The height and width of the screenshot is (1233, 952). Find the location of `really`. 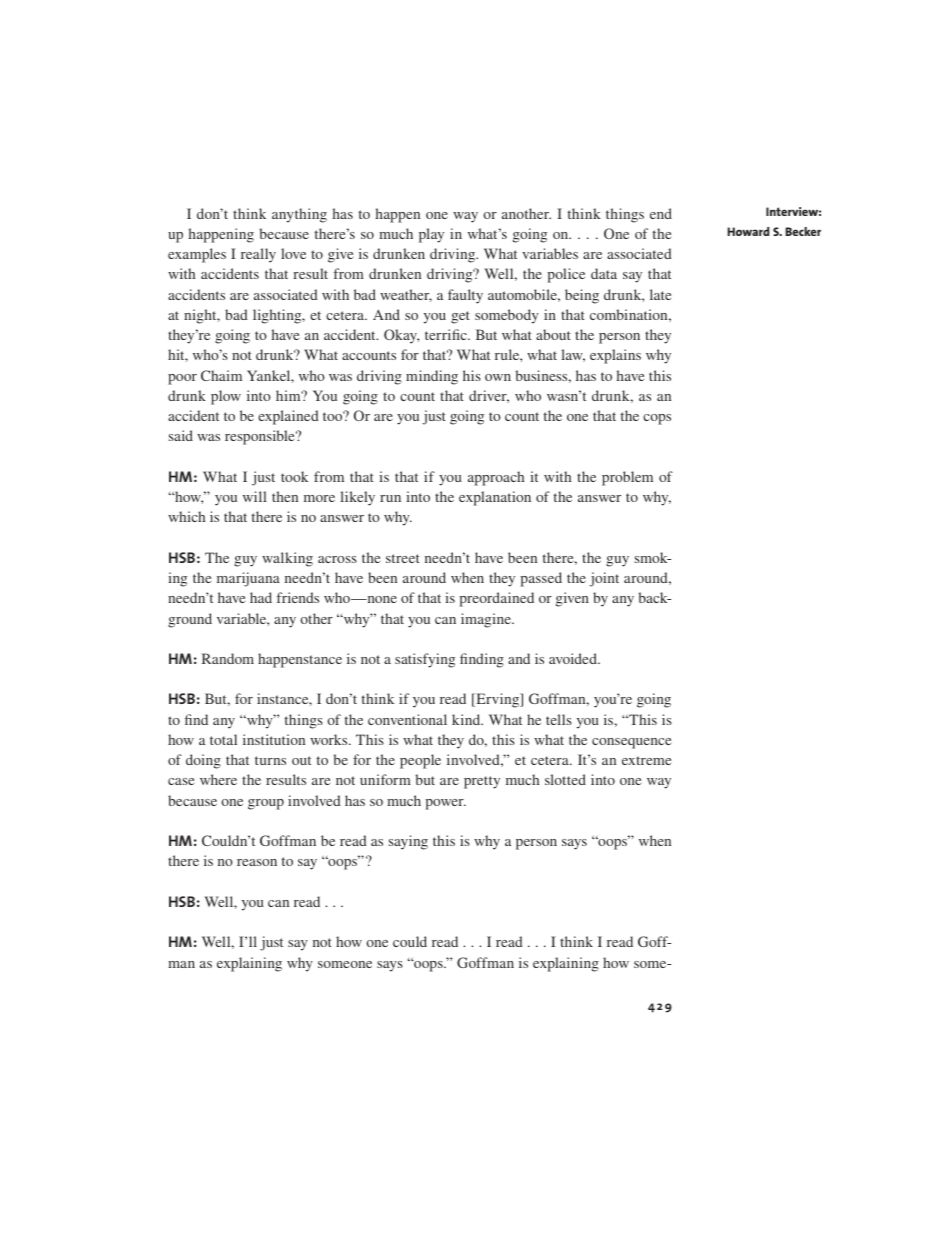

really is located at coordinates (258, 255).
